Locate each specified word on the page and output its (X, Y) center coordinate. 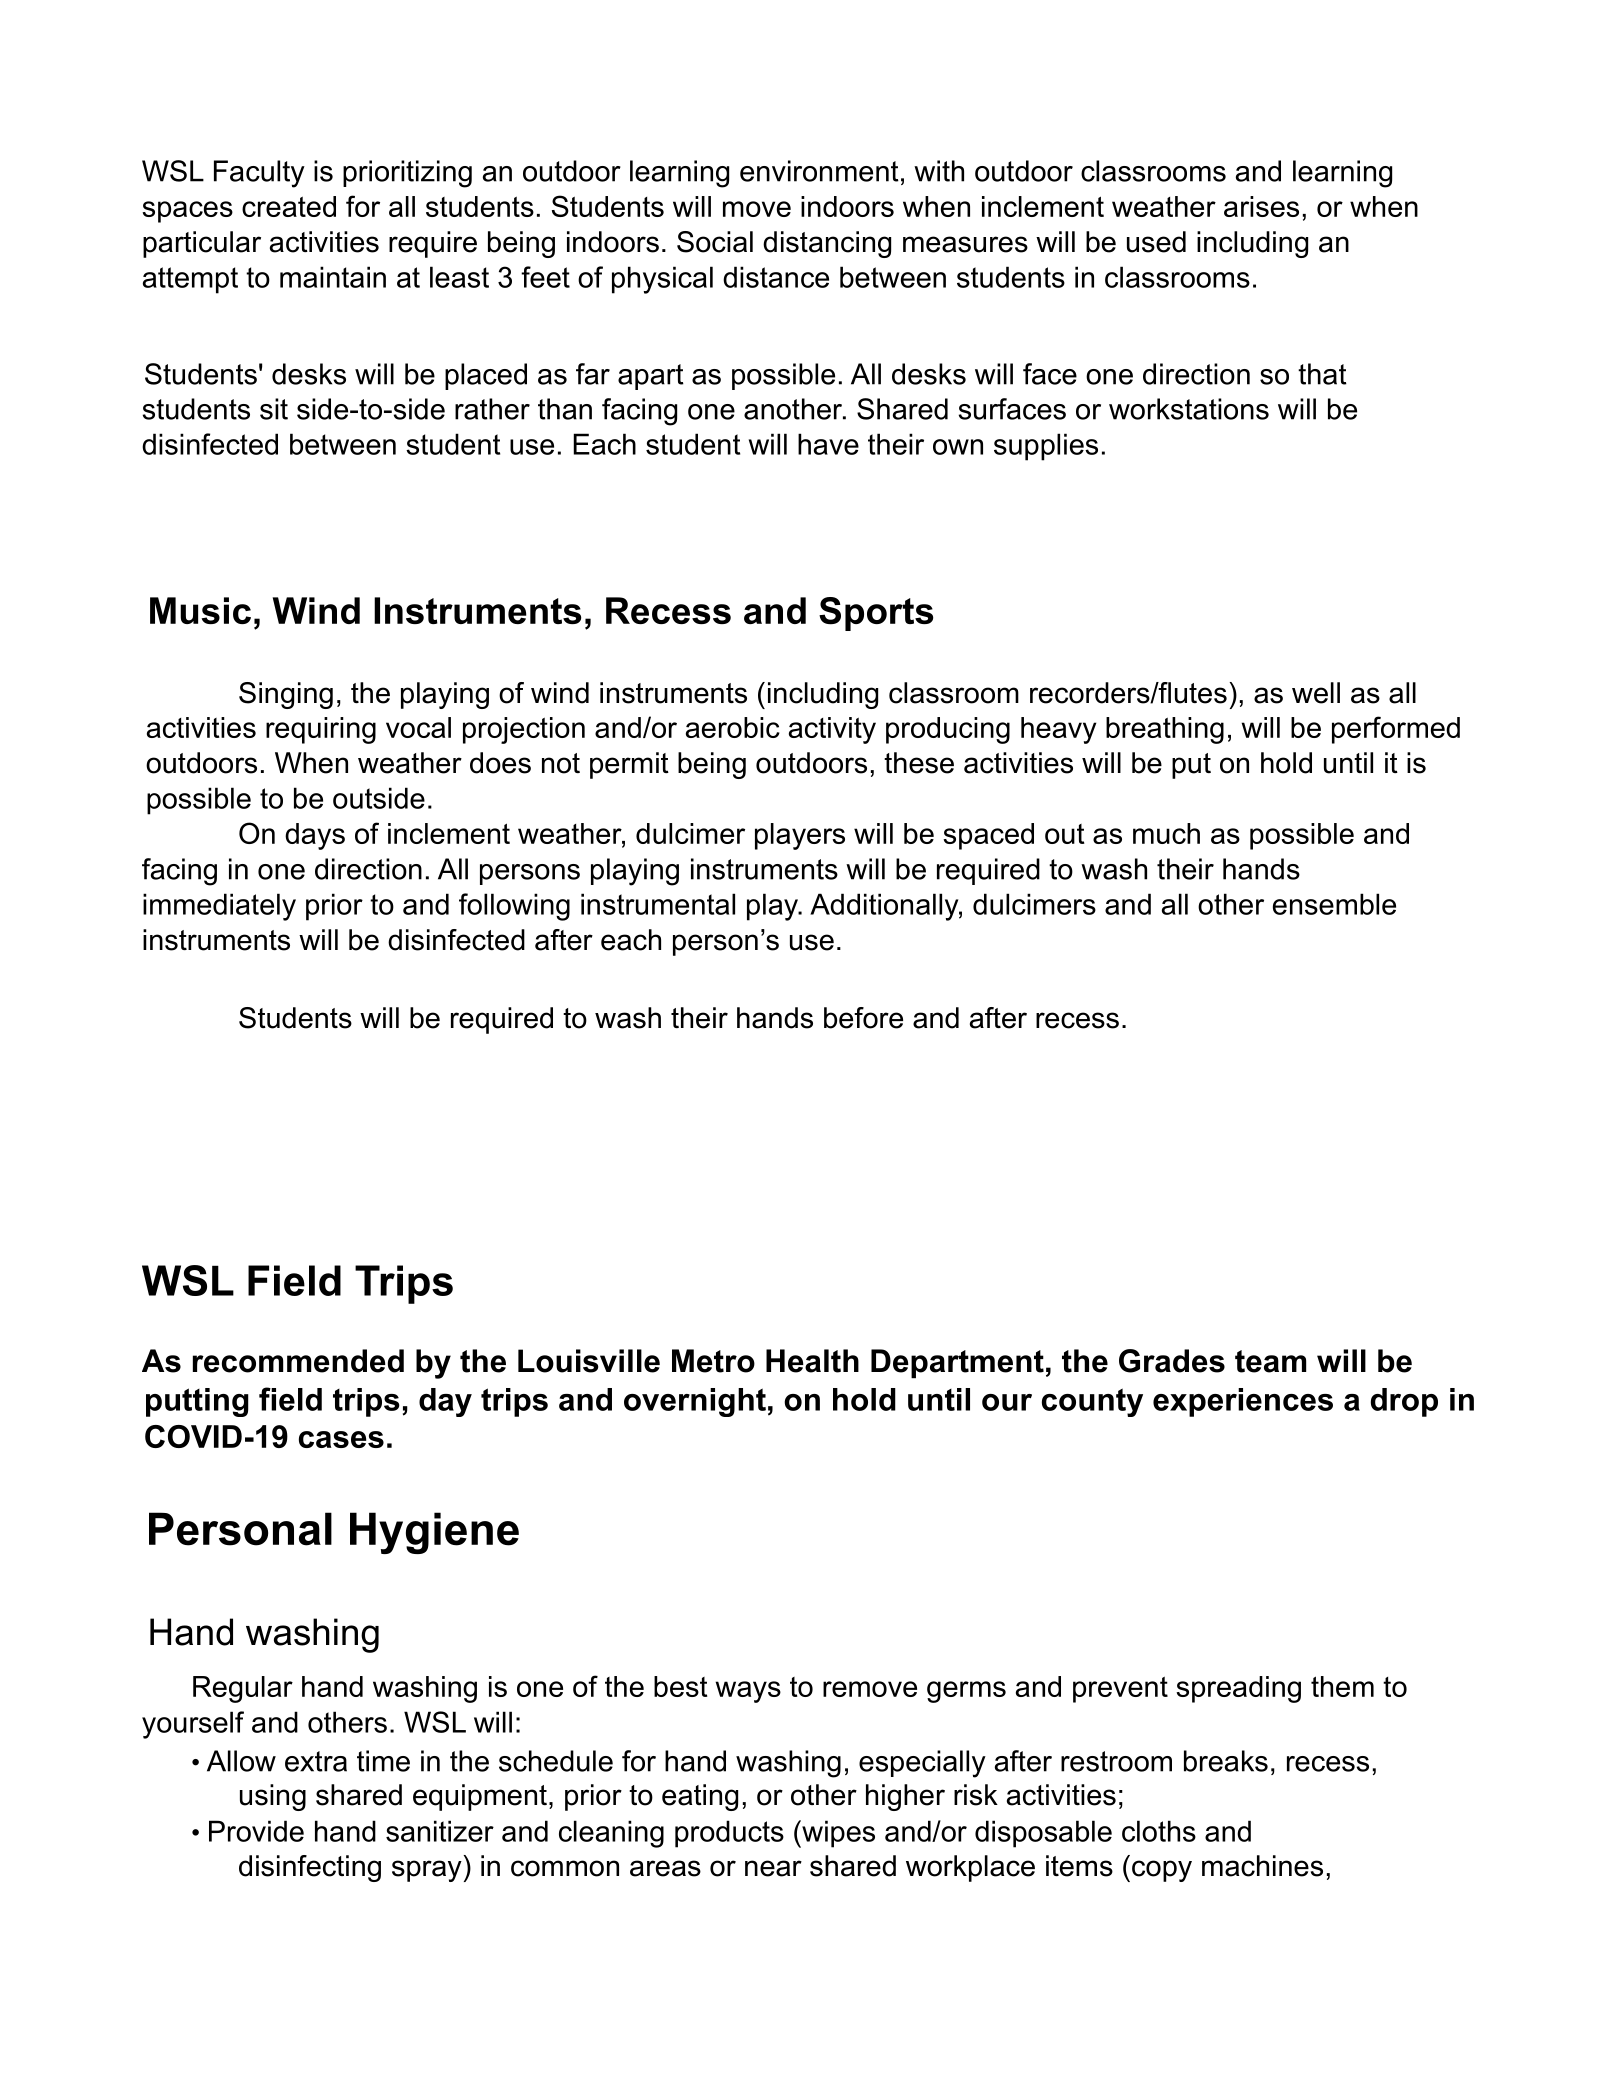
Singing (286, 695)
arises (1261, 206)
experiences (1243, 1402)
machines (1262, 1866)
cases (341, 1439)
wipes (837, 1834)
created (289, 206)
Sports (876, 614)
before (863, 1018)
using (273, 1797)
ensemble (1334, 904)
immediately (219, 907)
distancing (827, 244)
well (1316, 693)
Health (812, 1361)
